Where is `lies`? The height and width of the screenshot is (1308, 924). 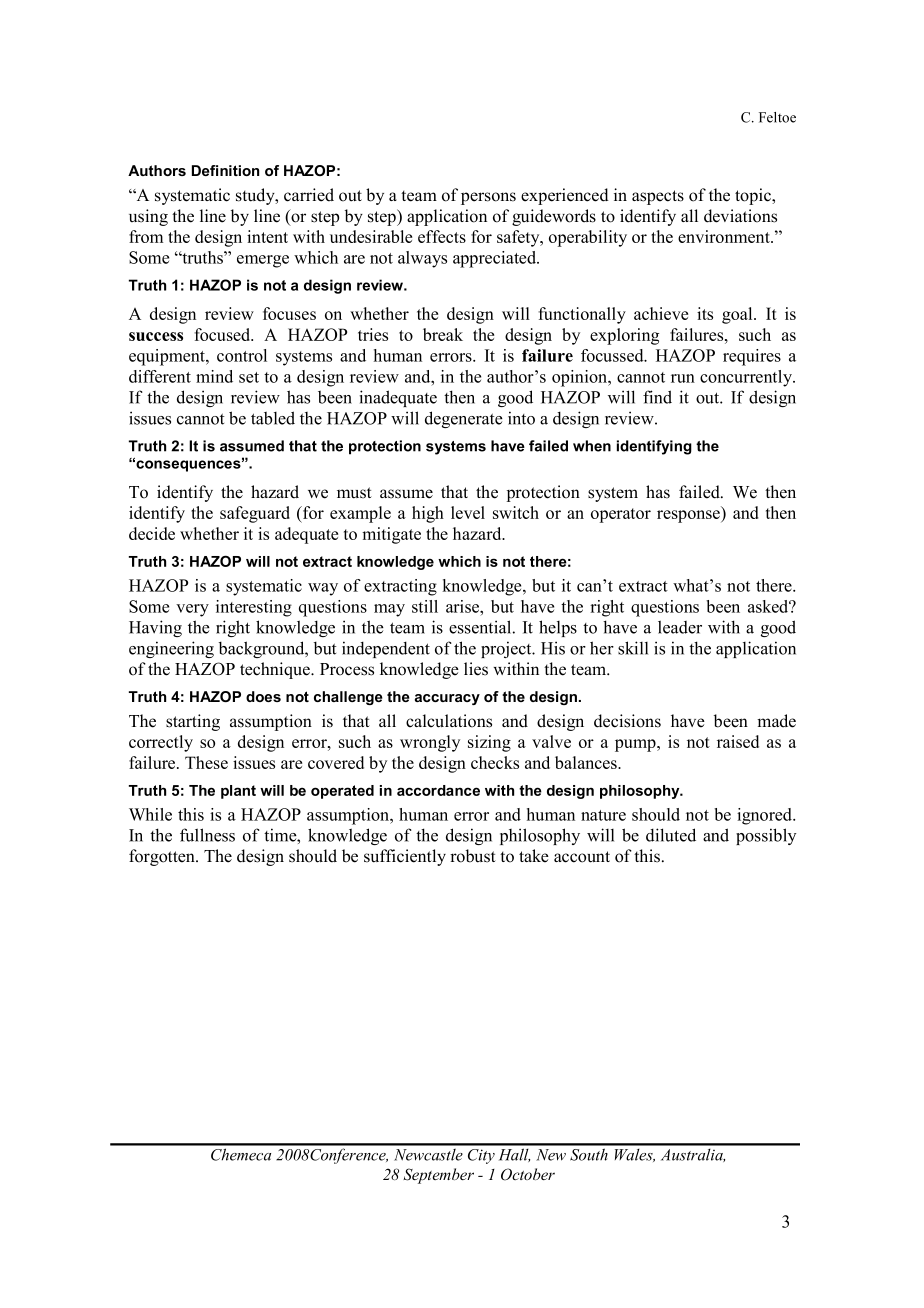 lies is located at coordinates (476, 669).
